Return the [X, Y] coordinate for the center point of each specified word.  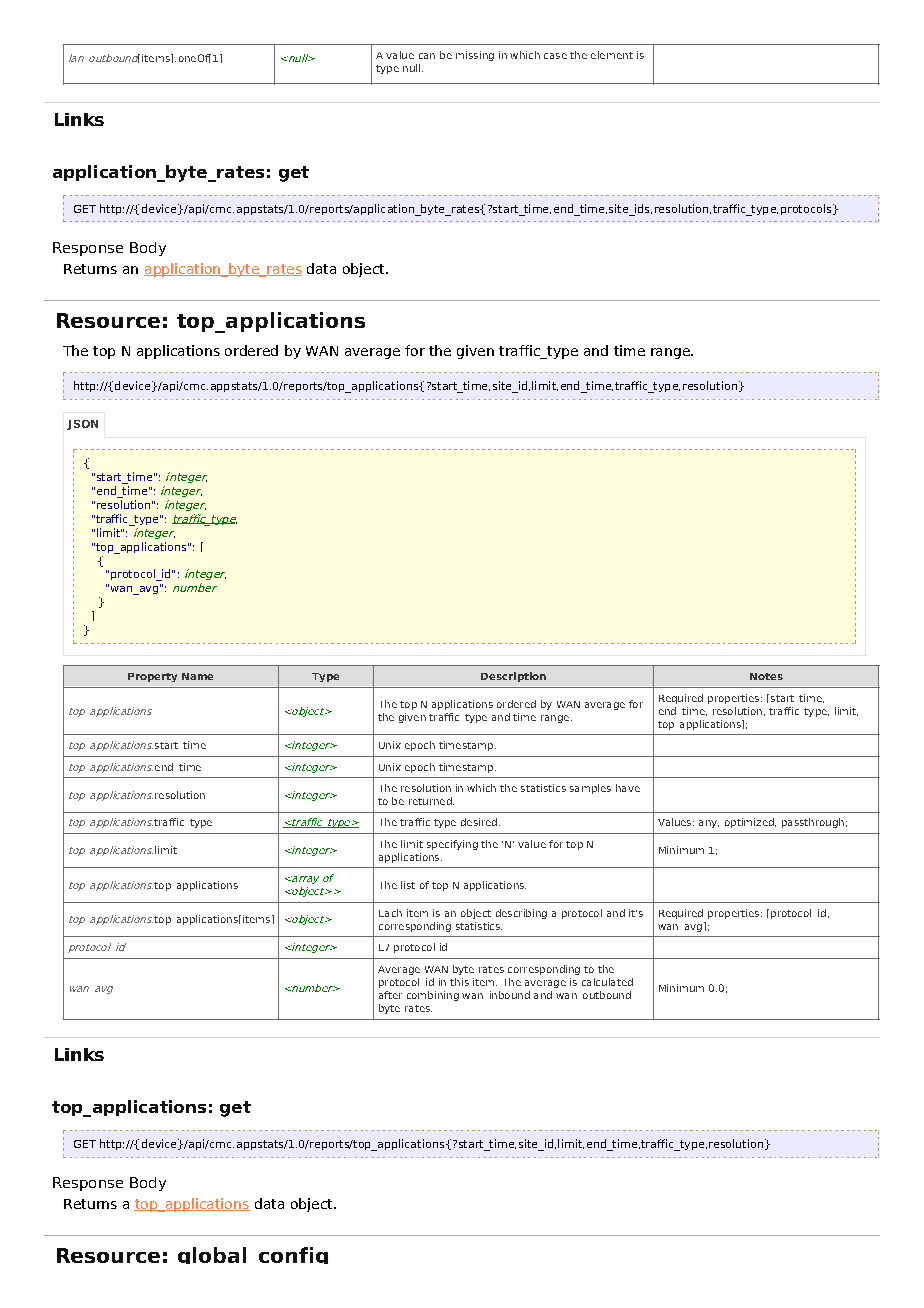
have [628, 788]
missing [475, 56]
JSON [82, 425]
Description [513, 677]
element [612, 55]
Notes [766, 676]
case [555, 56]
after [390, 995]
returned [431, 801]
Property [152, 677]
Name [197, 676]
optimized [750, 823]
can [427, 56]
